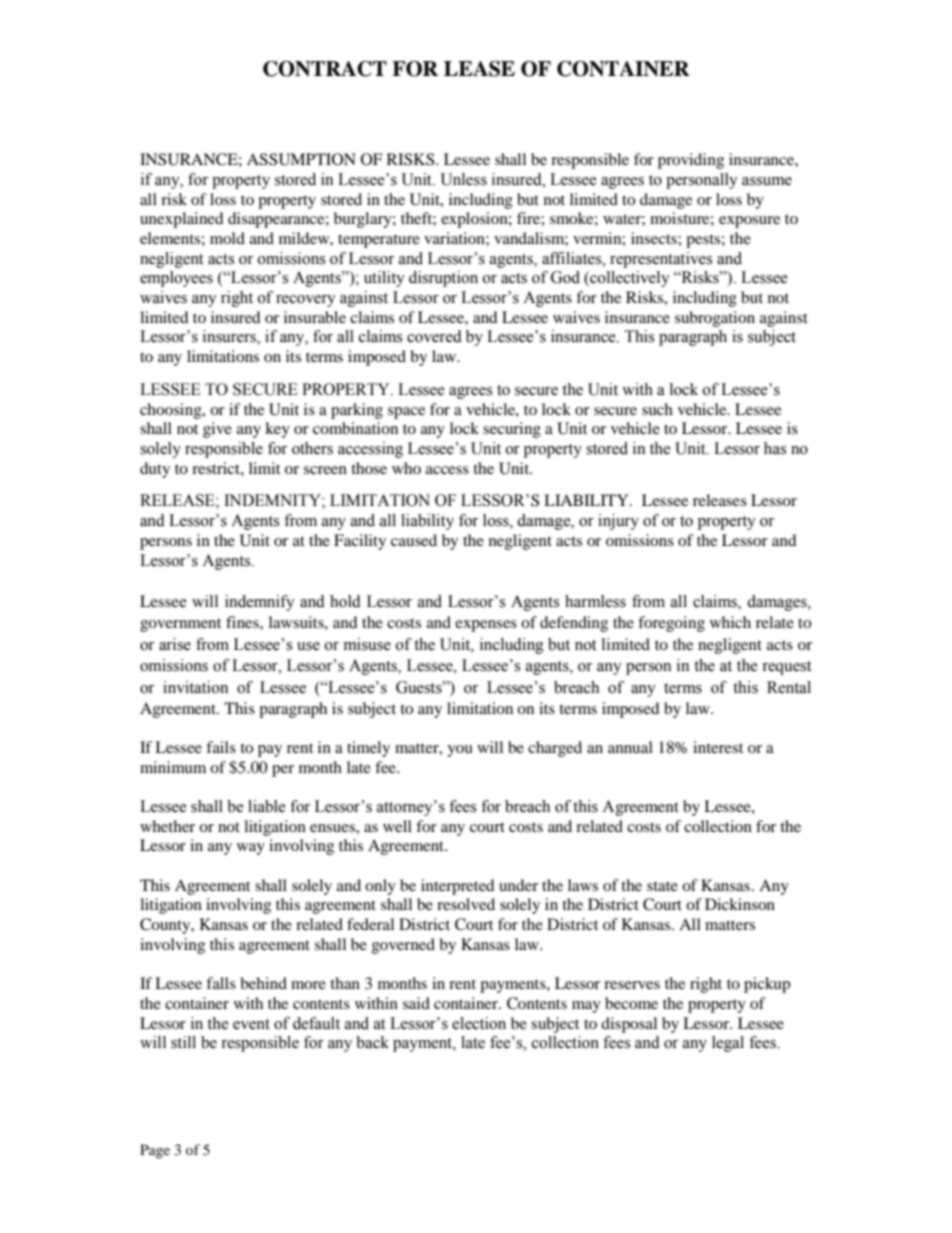 This screenshot has width=952, height=1233. What do you see at coordinates (221, 983) in the screenshot?
I see `falls` at bounding box center [221, 983].
